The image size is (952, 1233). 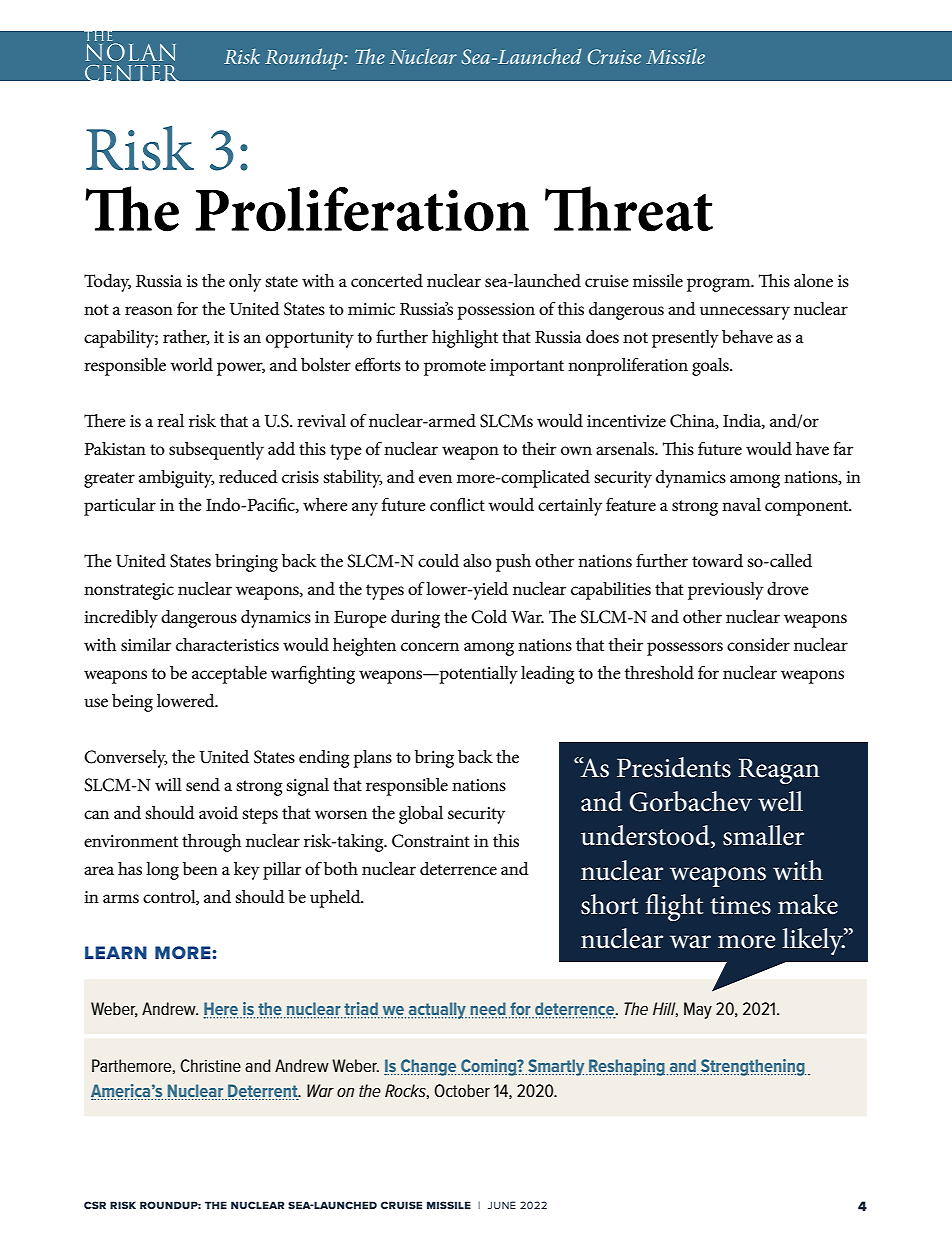 I want to click on program, so click(x=720, y=285).
